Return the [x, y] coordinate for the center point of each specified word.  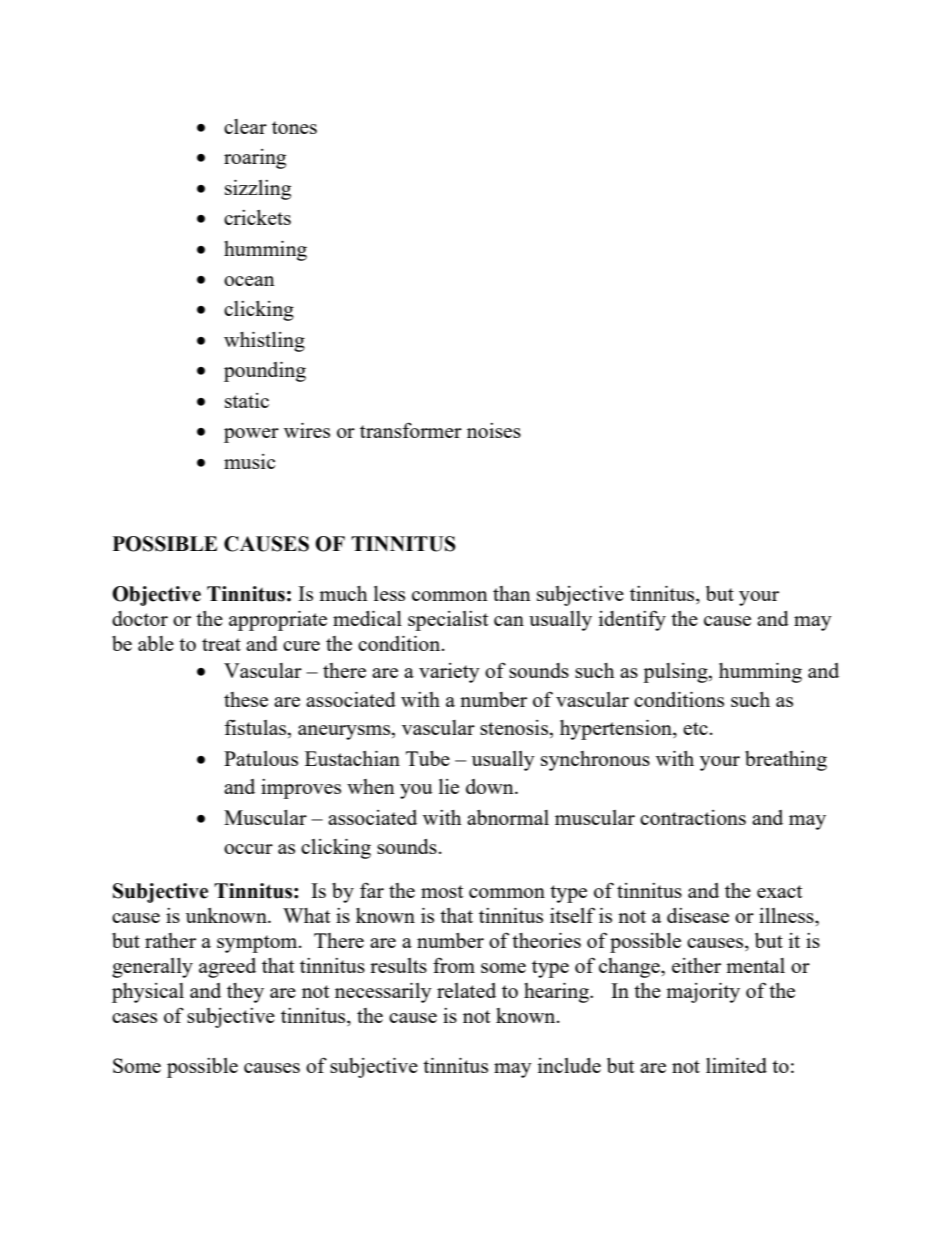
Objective [156, 596]
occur [248, 849]
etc [695, 728]
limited [736, 1065]
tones [294, 127]
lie [449, 786]
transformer [411, 430]
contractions [693, 817]
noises [494, 430]
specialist [448, 621]
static [247, 400]
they [245, 993]
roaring [255, 159]
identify [632, 620]
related [466, 990]
